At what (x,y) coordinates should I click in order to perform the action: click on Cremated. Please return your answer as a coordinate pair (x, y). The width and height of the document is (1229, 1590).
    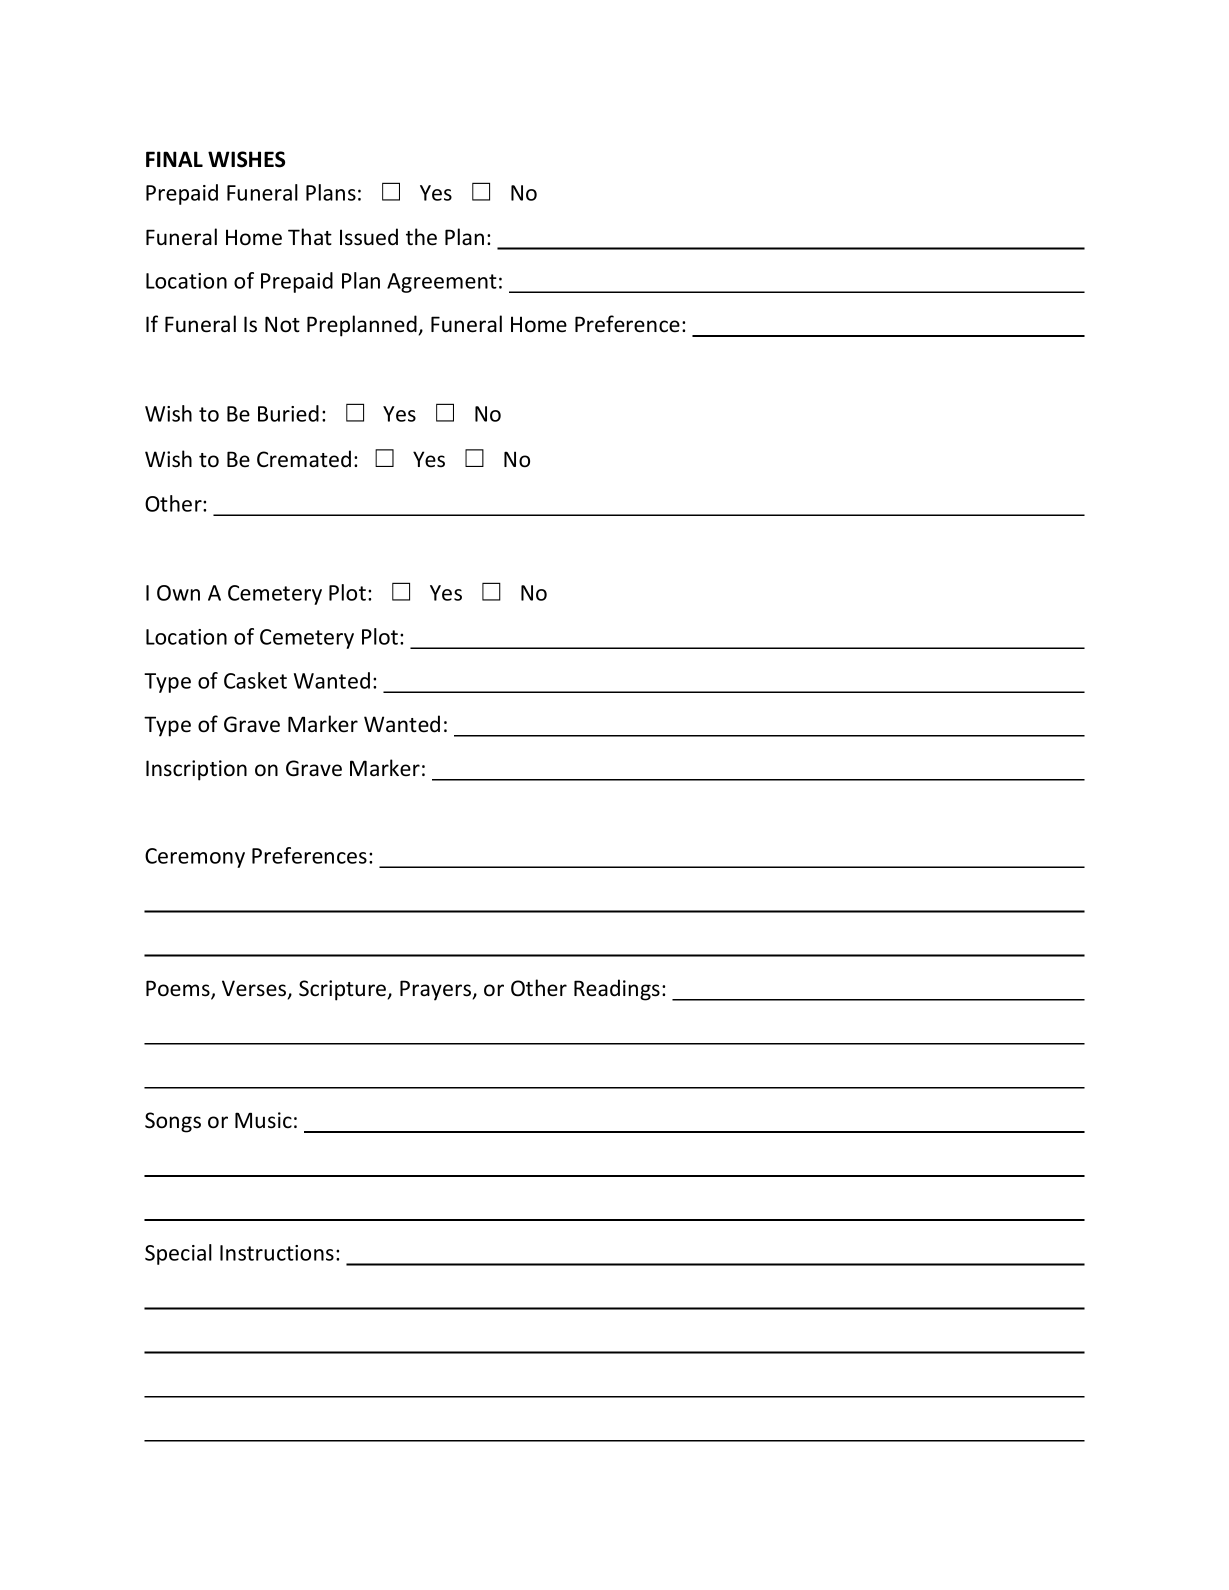
    Looking at the image, I should click on (304, 459).
